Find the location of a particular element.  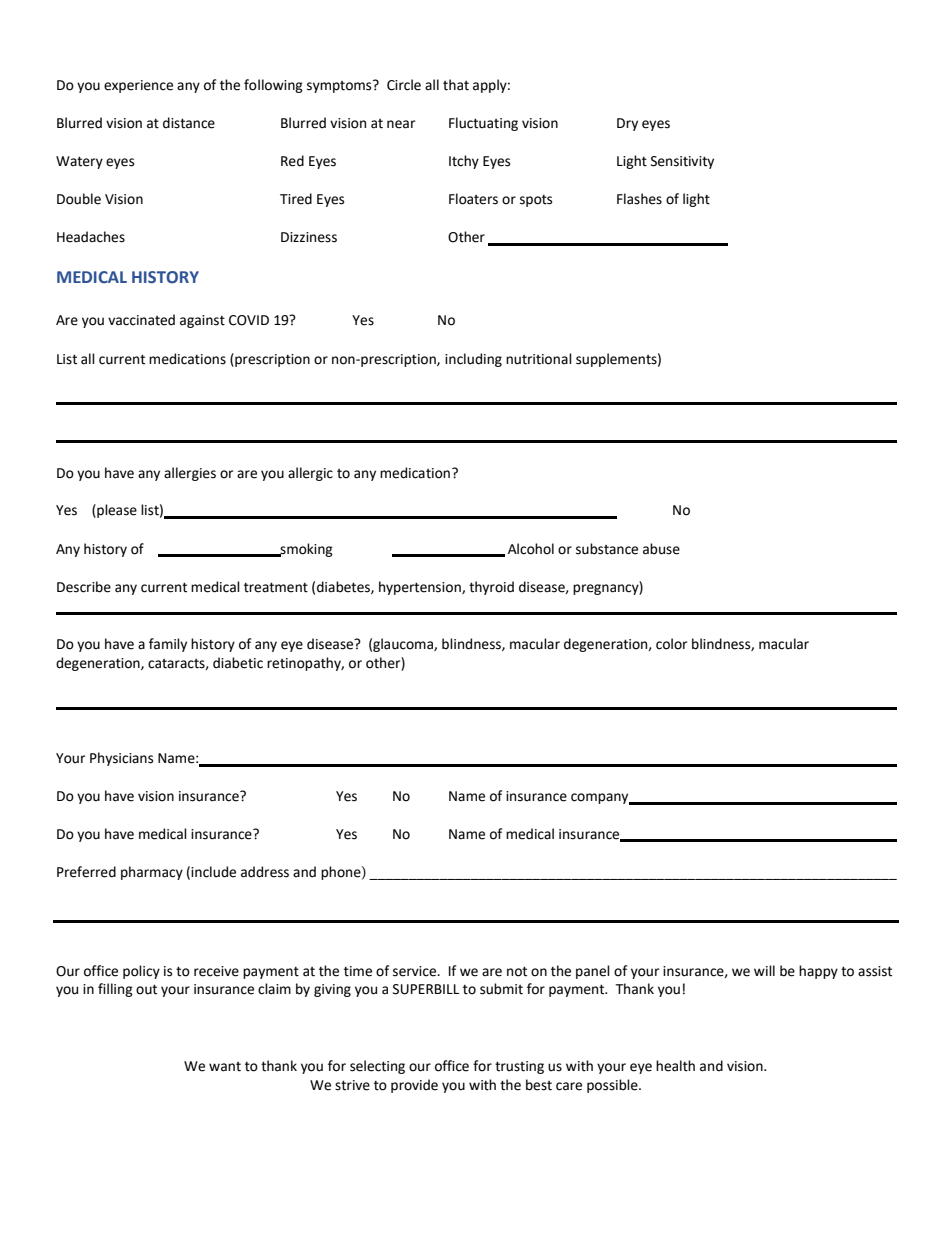

distance is located at coordinates (189, 123).
